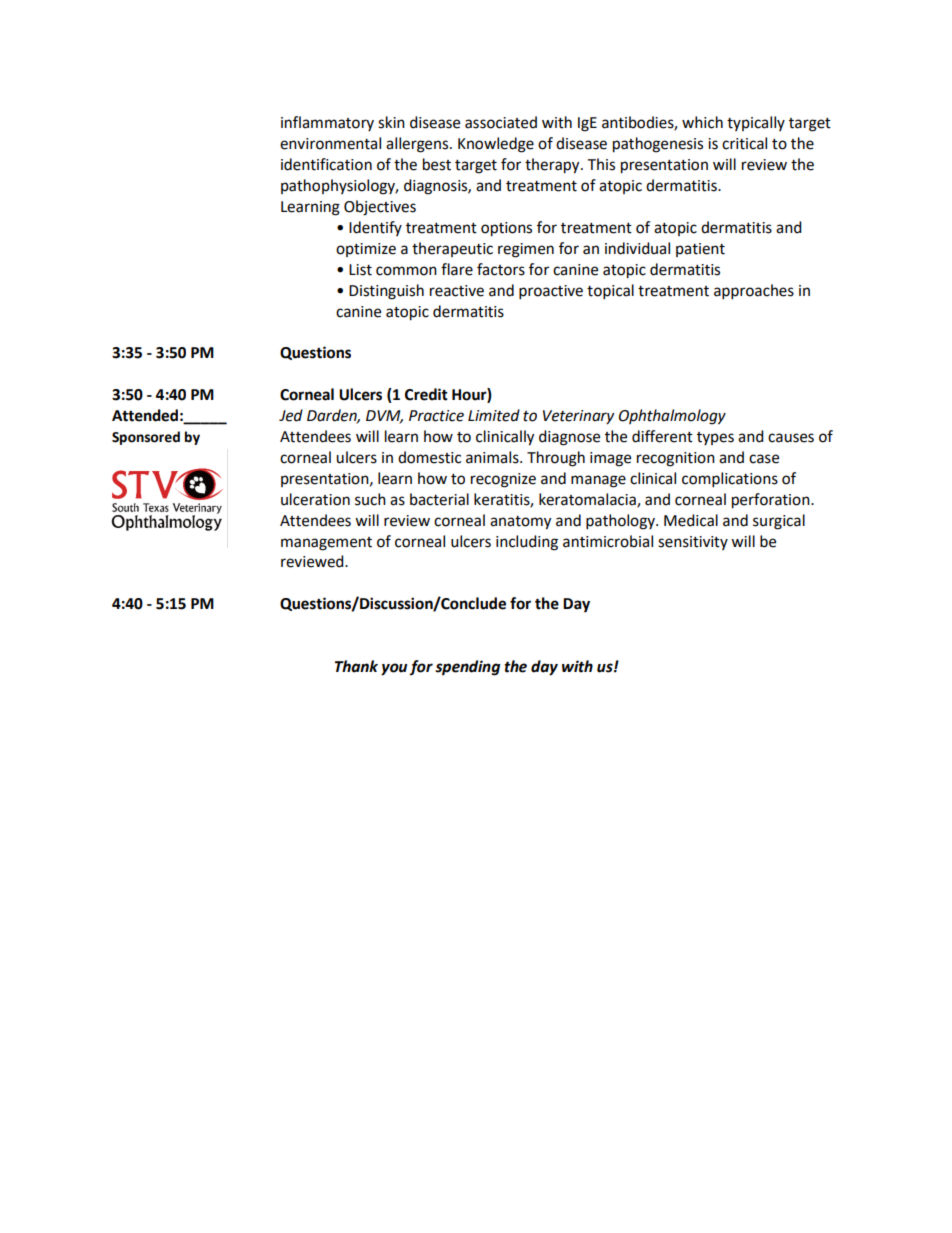  I want to click on Jed, so click(291, 415).
